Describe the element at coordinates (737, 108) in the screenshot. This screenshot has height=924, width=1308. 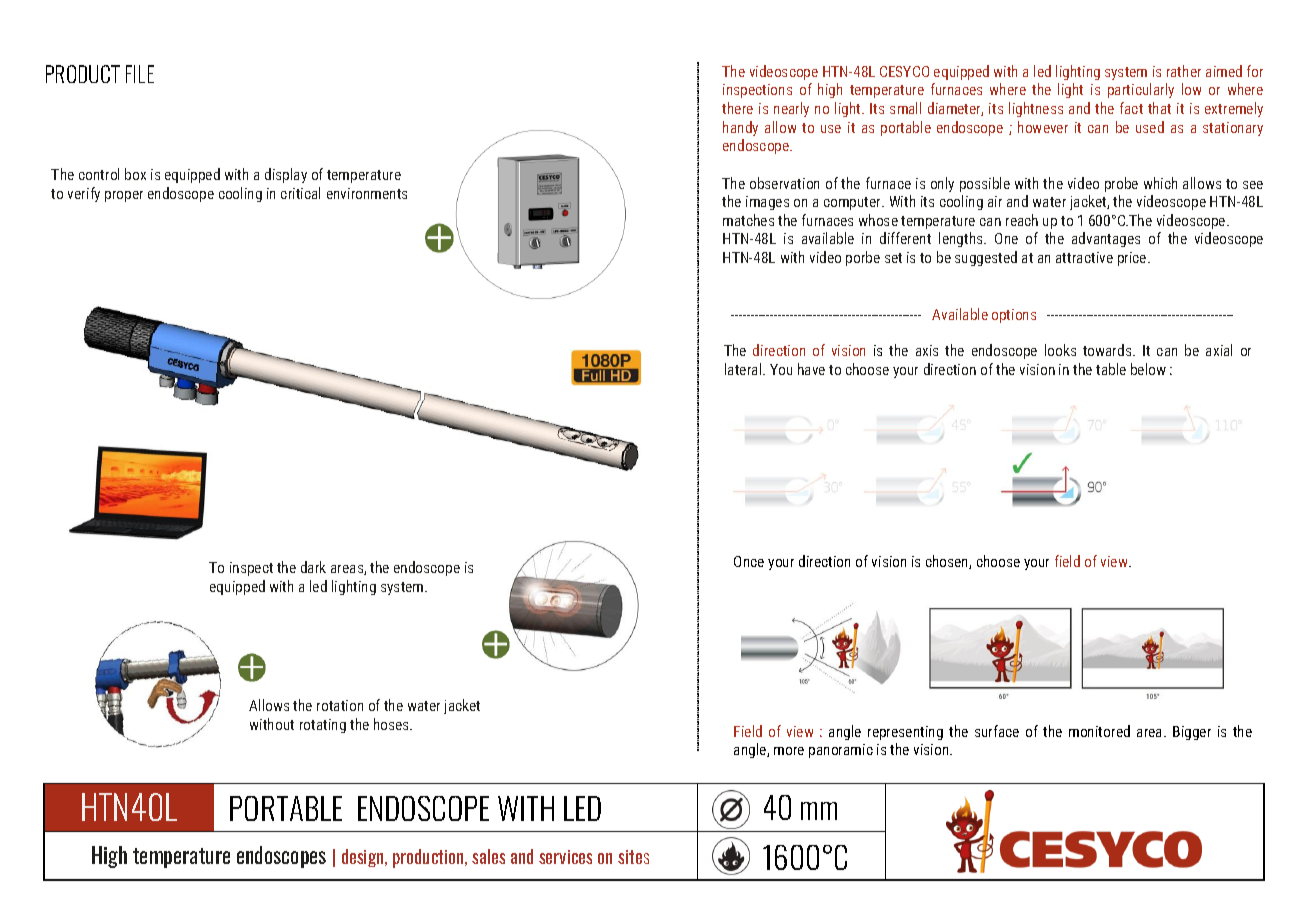
I see `there` at that location.
